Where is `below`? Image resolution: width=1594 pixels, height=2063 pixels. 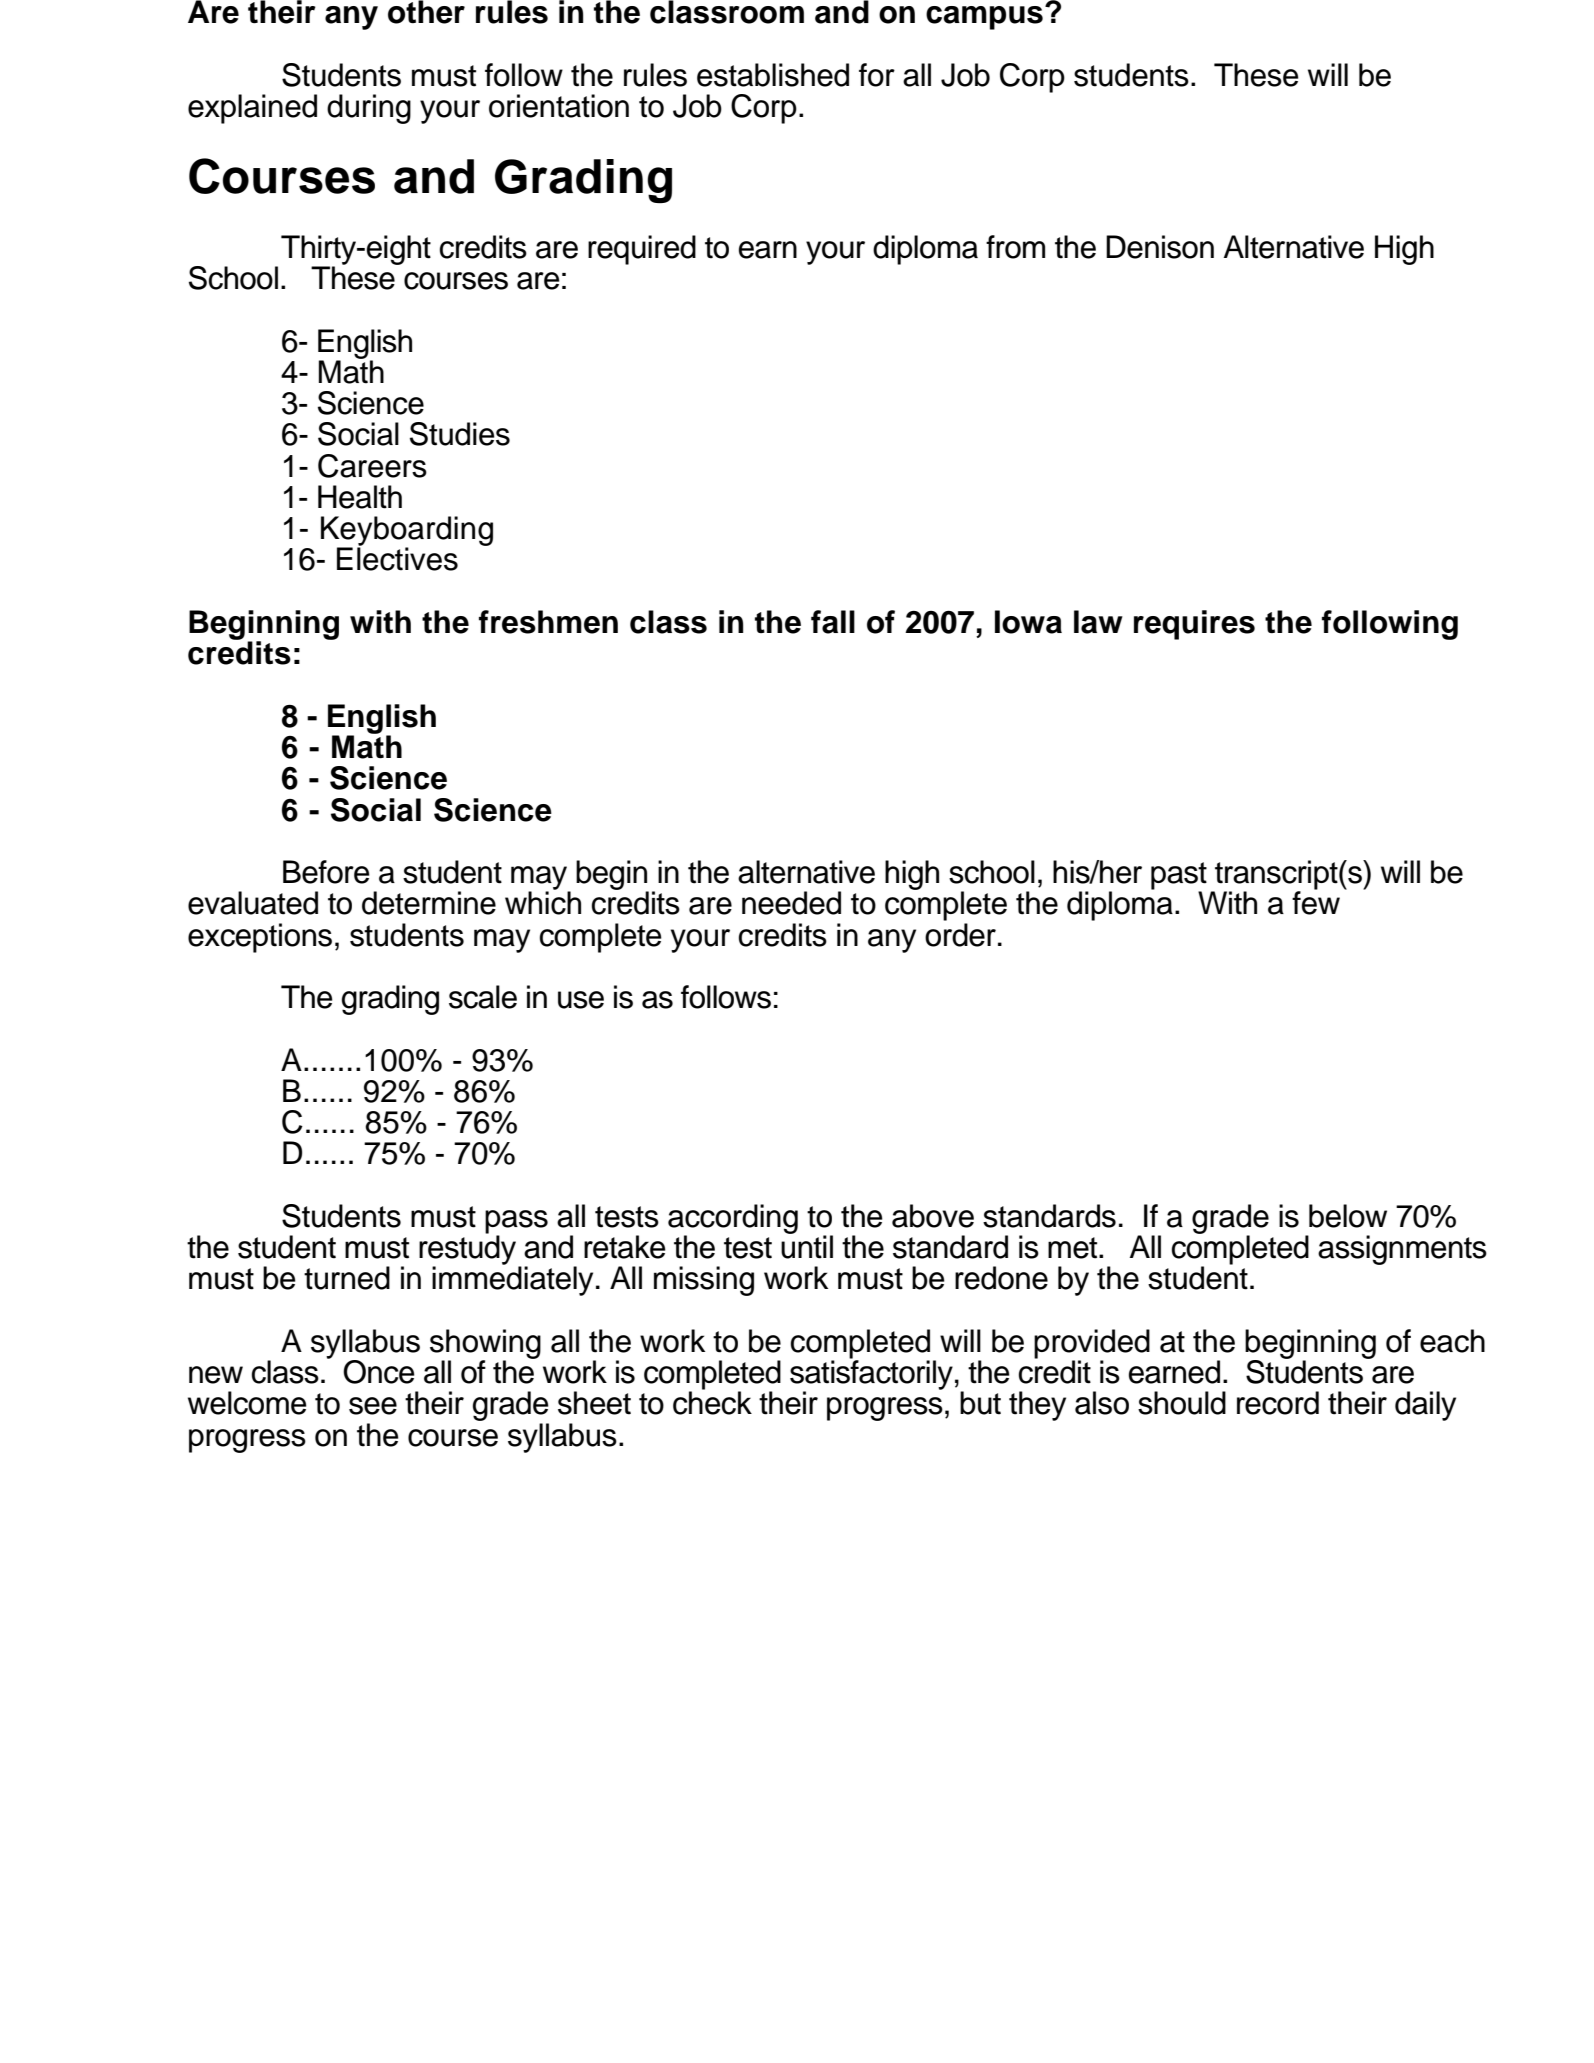
below is located at coordinates (1348, 1216).
